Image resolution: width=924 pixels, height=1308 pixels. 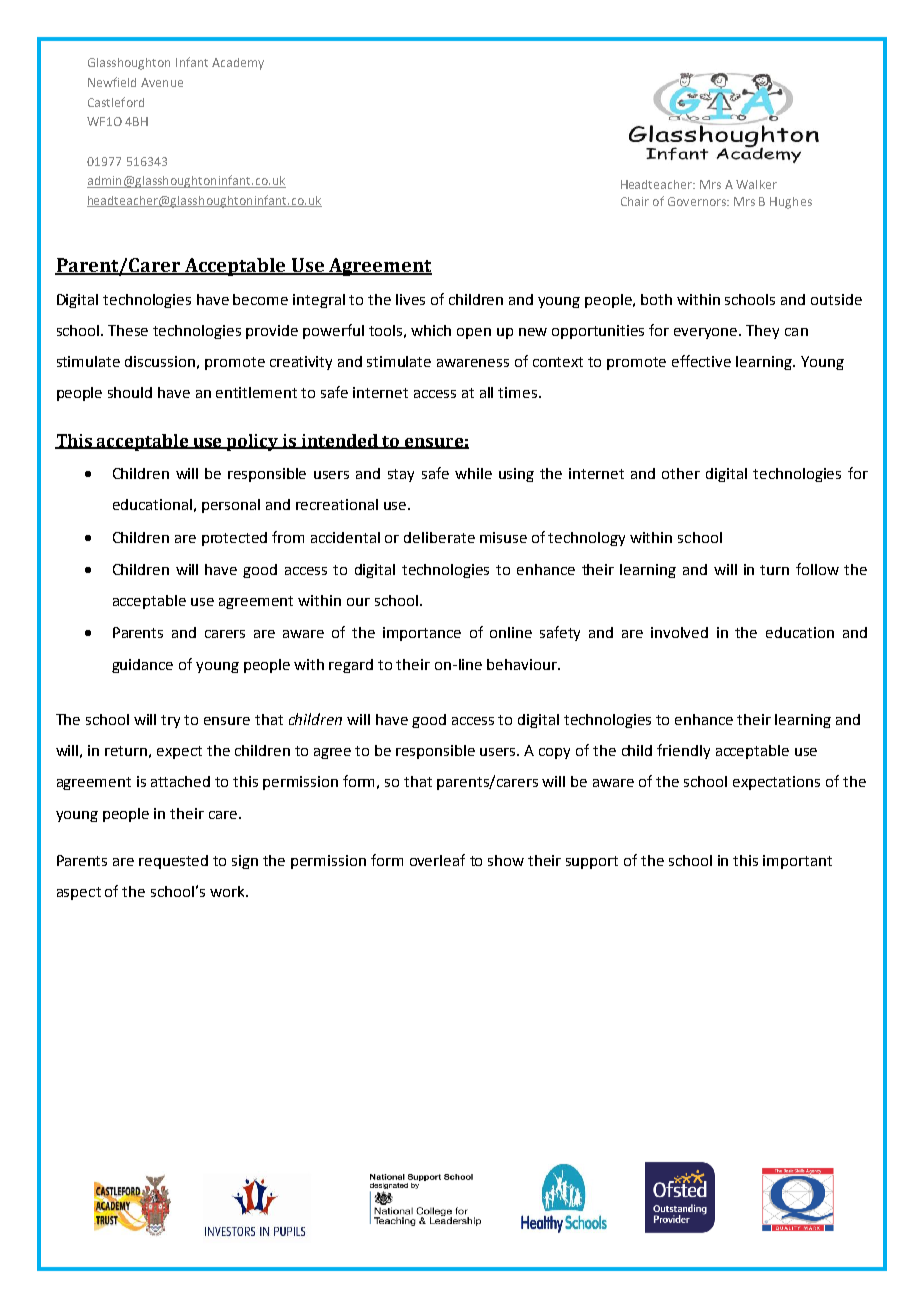 What do you see at coordinates (260, 299) in the document?
I see `become` at bounding box center [260, 299].
